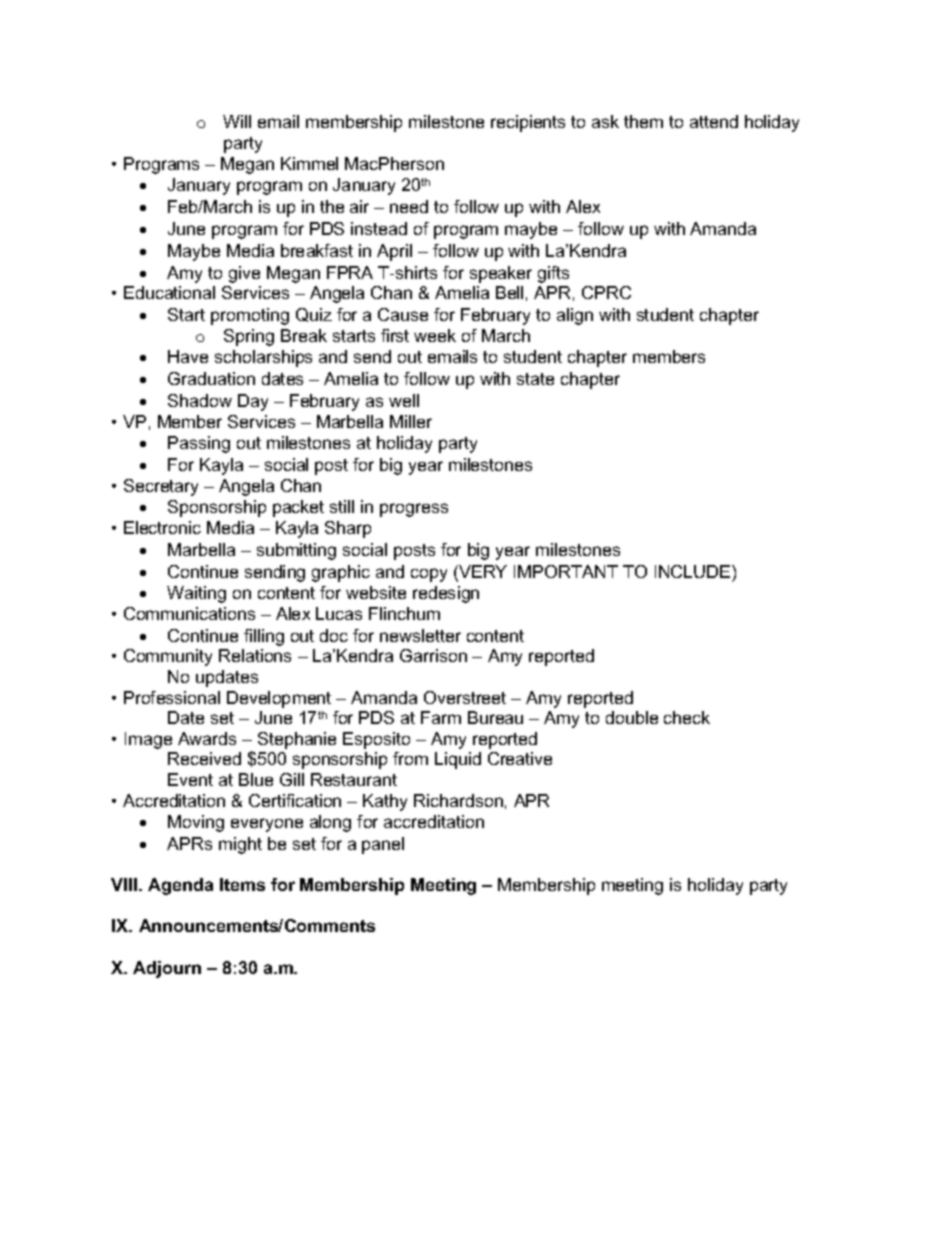 The height and width of the image is (1233, 952). Describe the element at coordinates (409, 206) in the image. I see `need` at that location.
